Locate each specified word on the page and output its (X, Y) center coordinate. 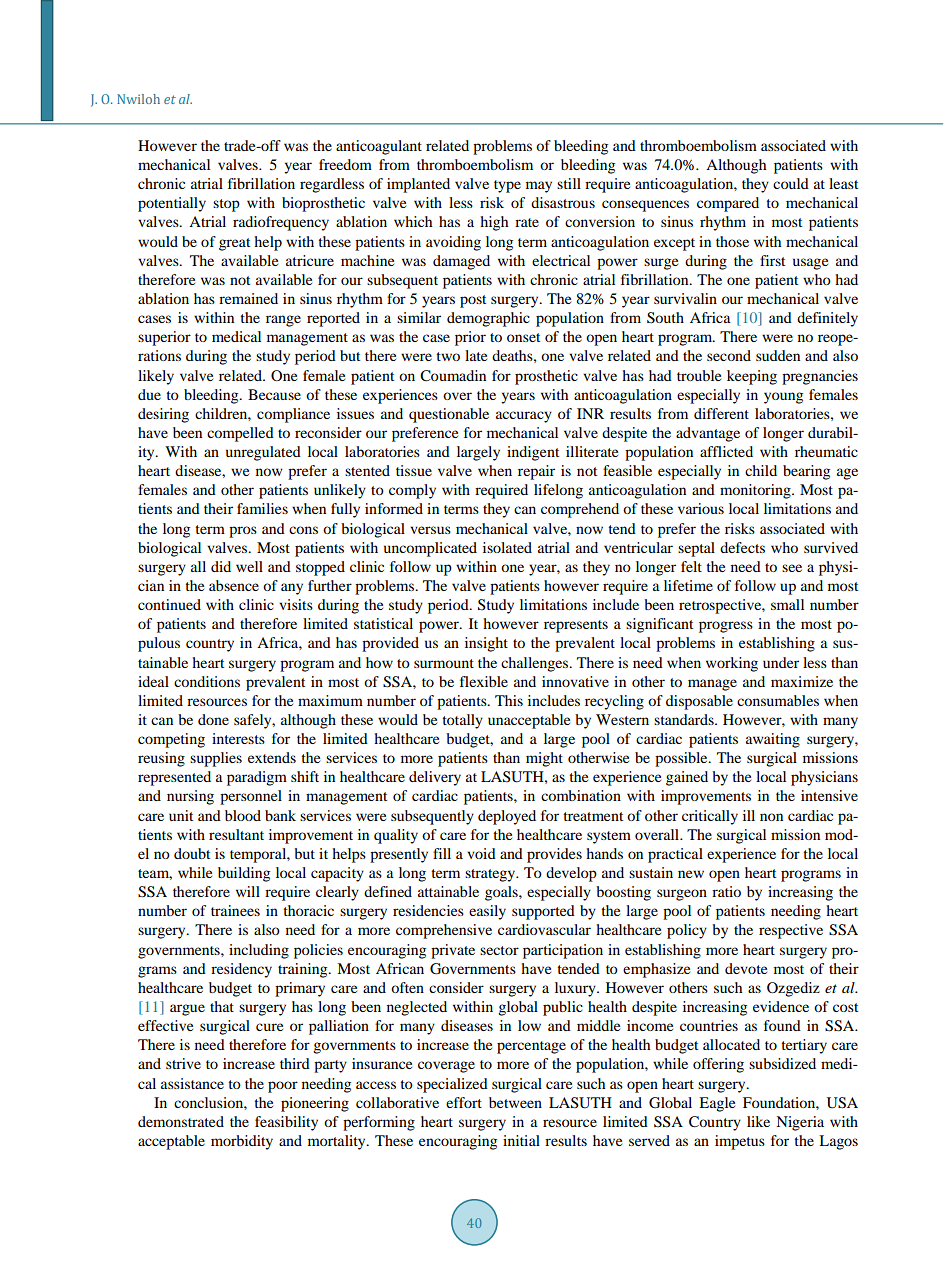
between (515, 1102)
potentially (172, 204)
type (507, 186)
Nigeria (800, 1123)
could (791, 183)
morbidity (242, 1142)
